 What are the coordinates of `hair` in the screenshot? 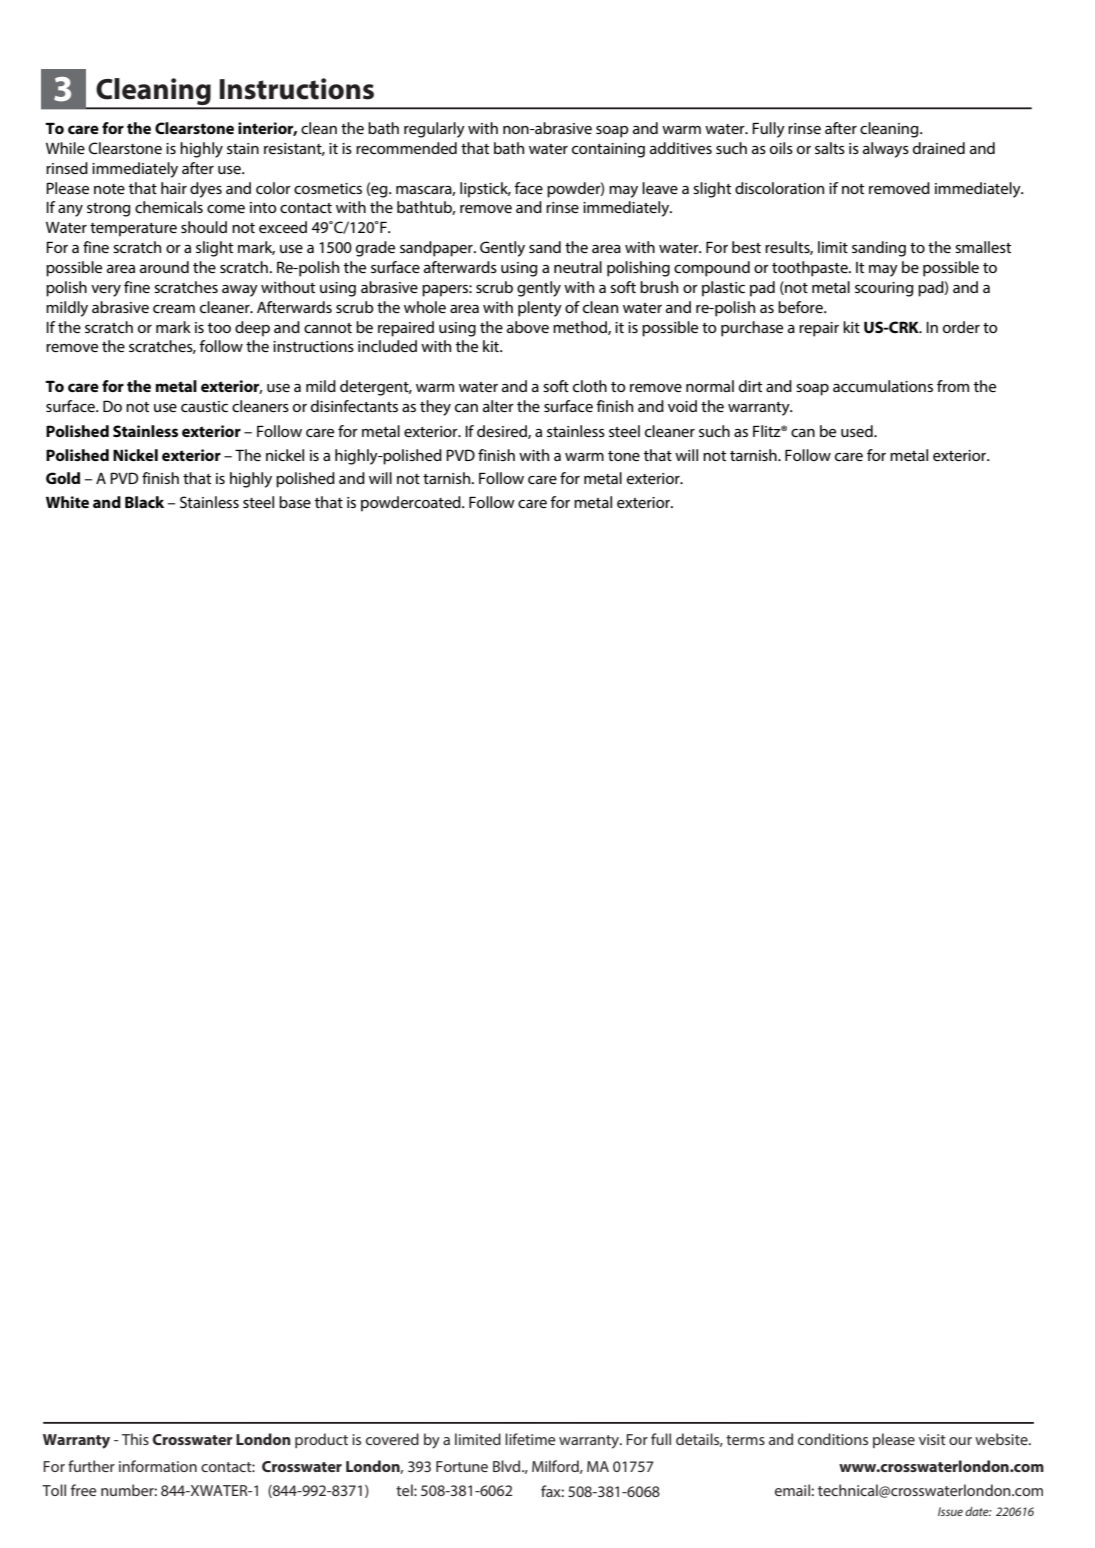 It's located at (174, 188).
